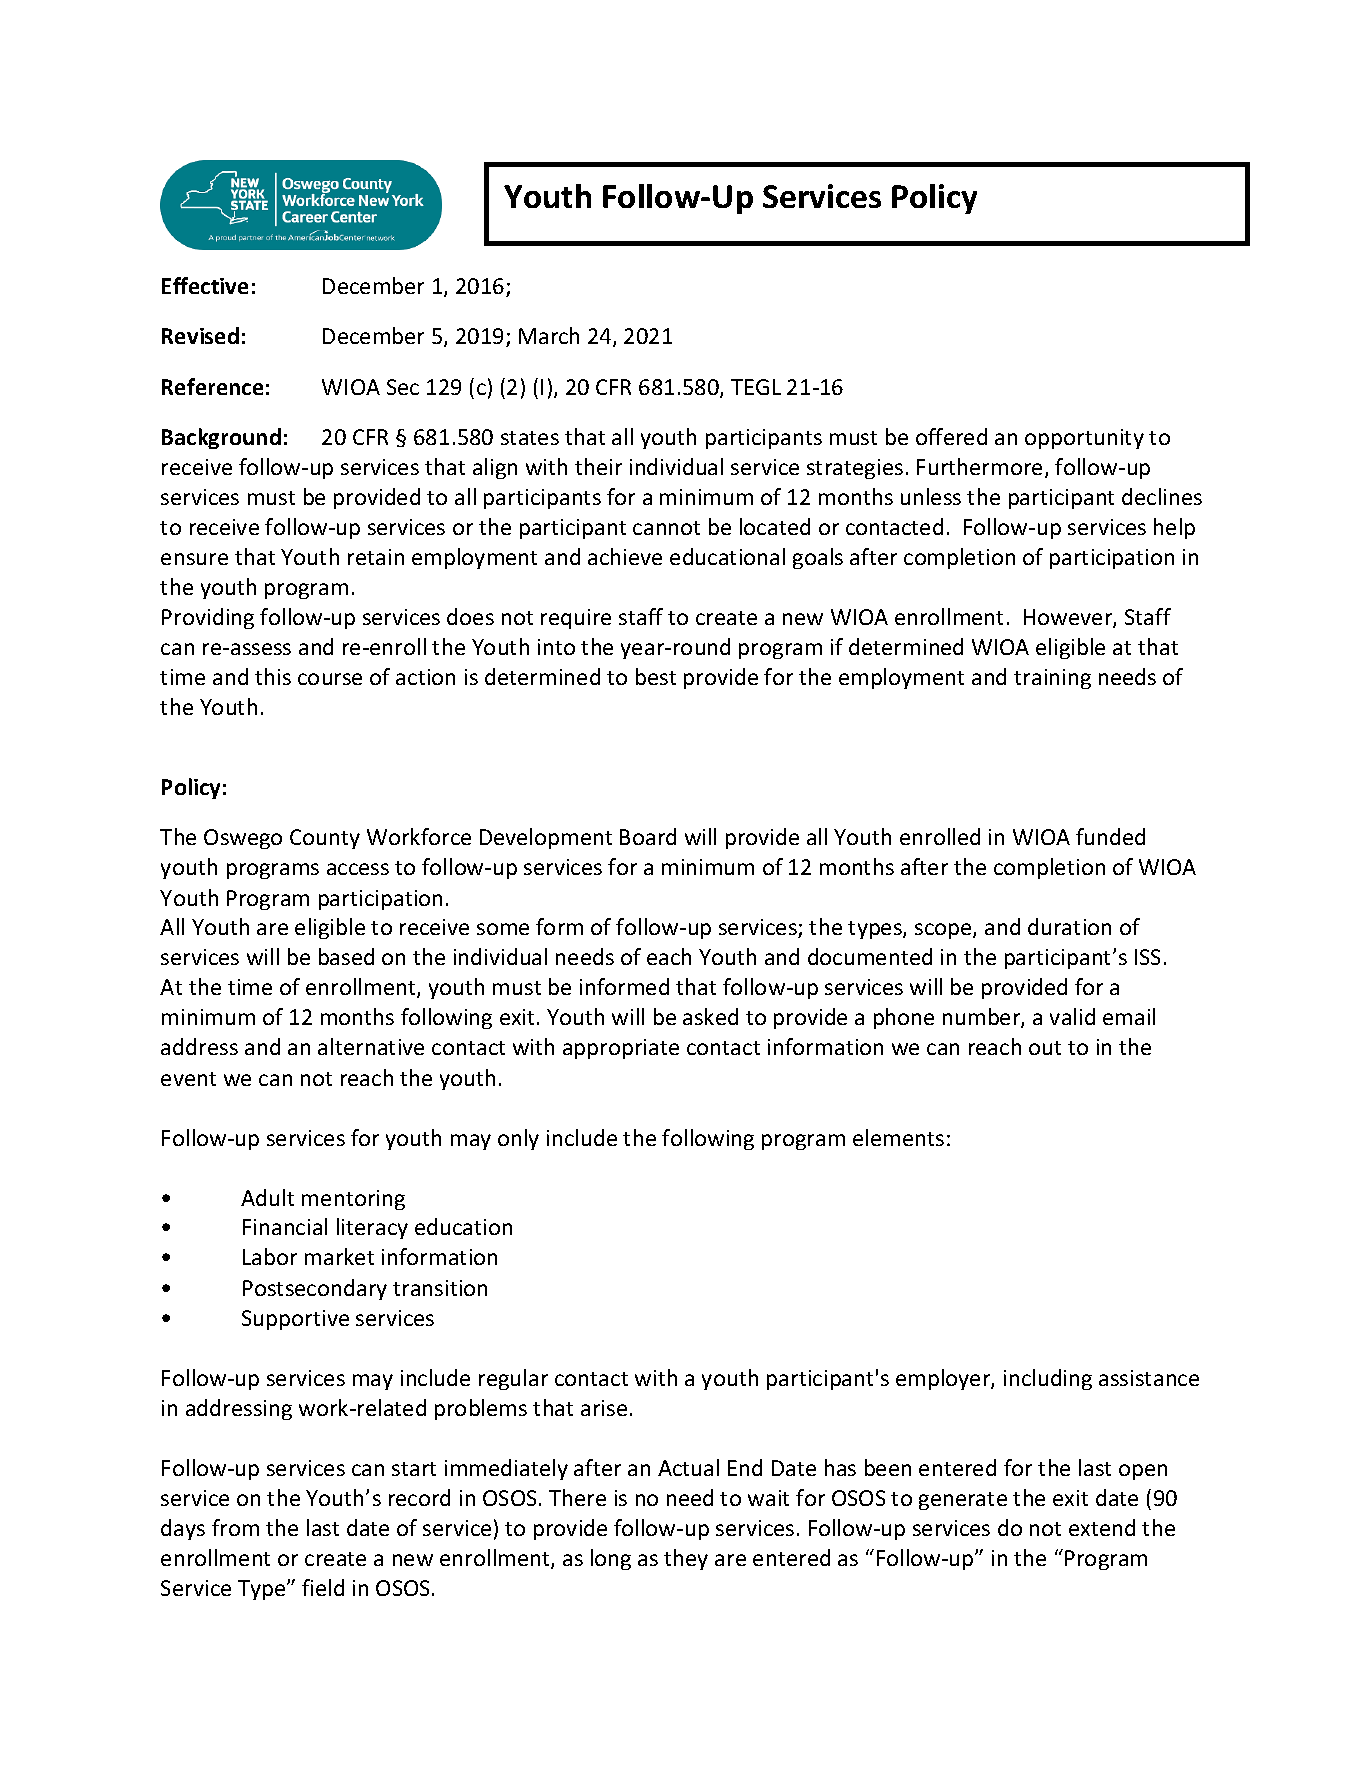 The image size is (1368, 1770). Describe the element at coordinates (323, 1587) in the page. I see `field` at that location.
